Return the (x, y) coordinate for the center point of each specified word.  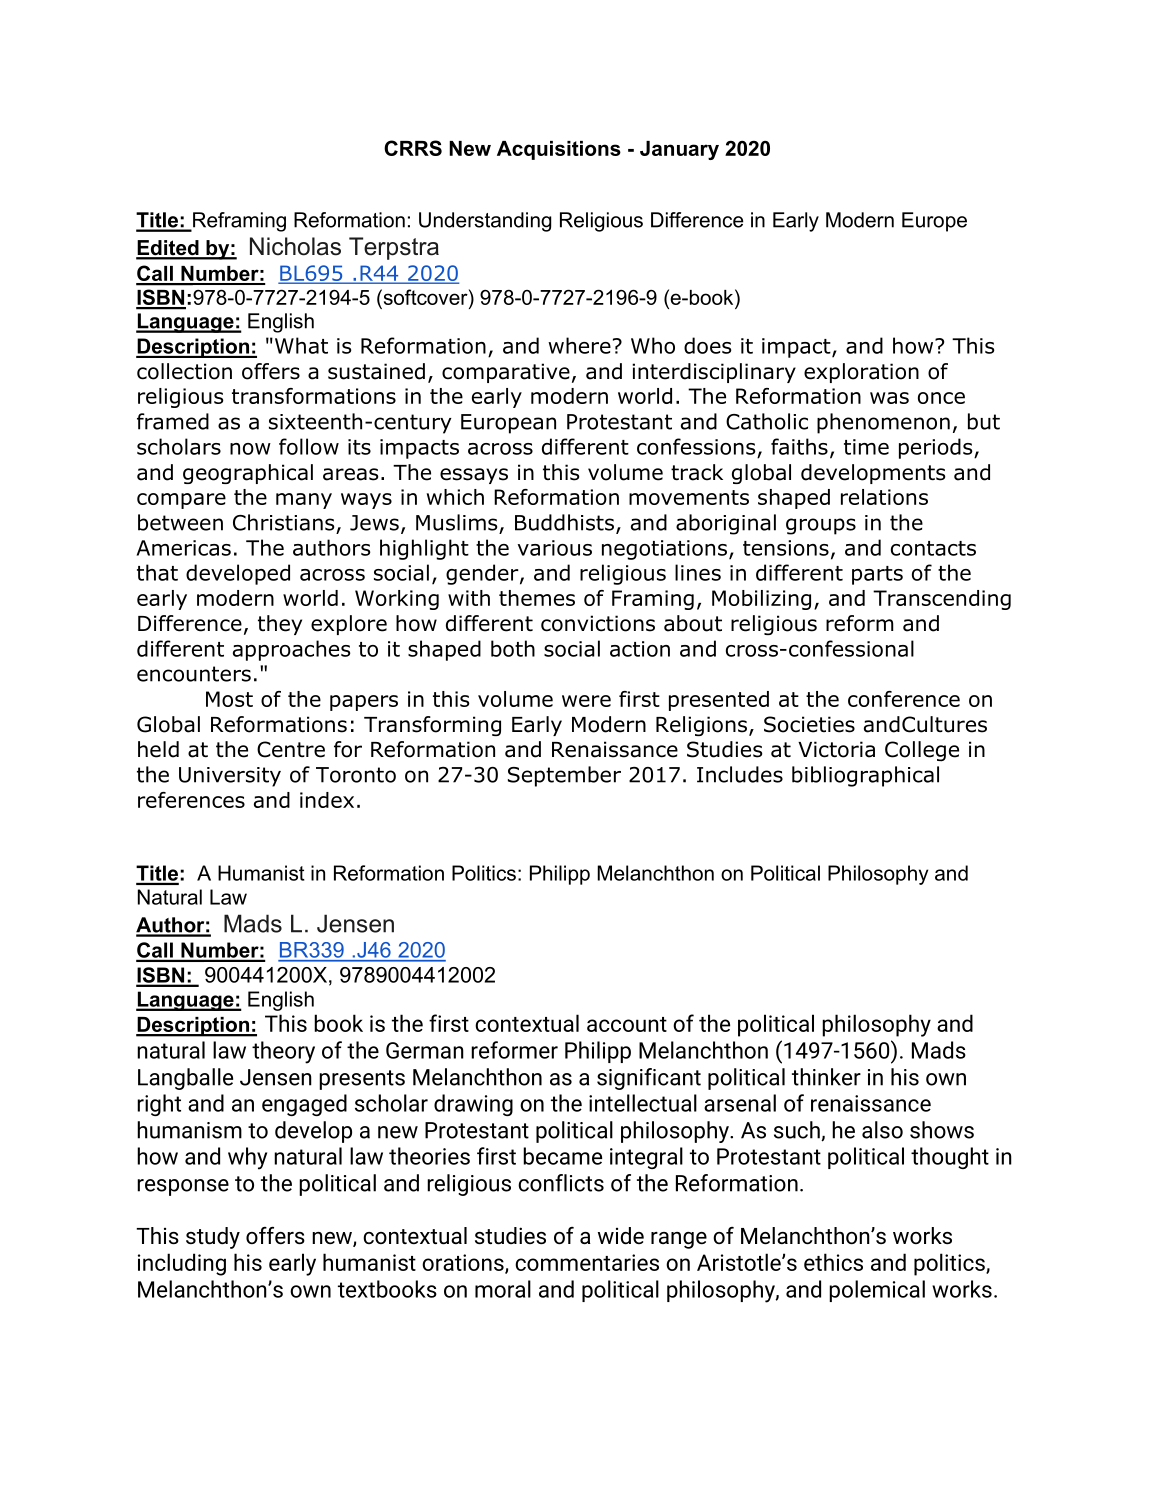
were (586, 701)
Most (229, 699)
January (679, 150)
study (213, 1238)
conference (904, 699)
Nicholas (295, 246)
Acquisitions (559, 150)
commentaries (587, 1262)
